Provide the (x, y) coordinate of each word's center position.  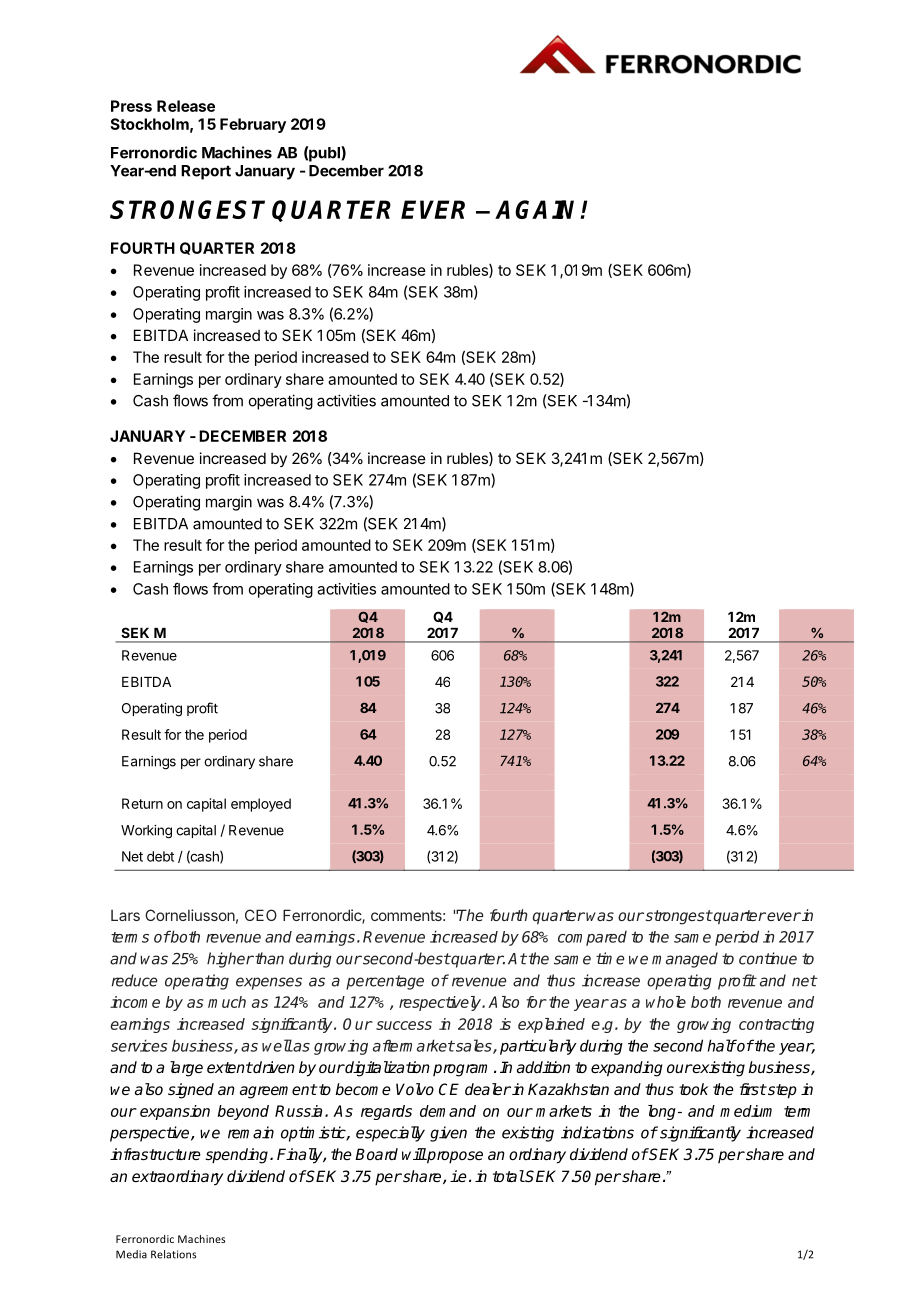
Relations (173, 1254)
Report (206, 172)
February (253, 125)
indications (597, 1132)
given (448, 1134)
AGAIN (538, 209)
